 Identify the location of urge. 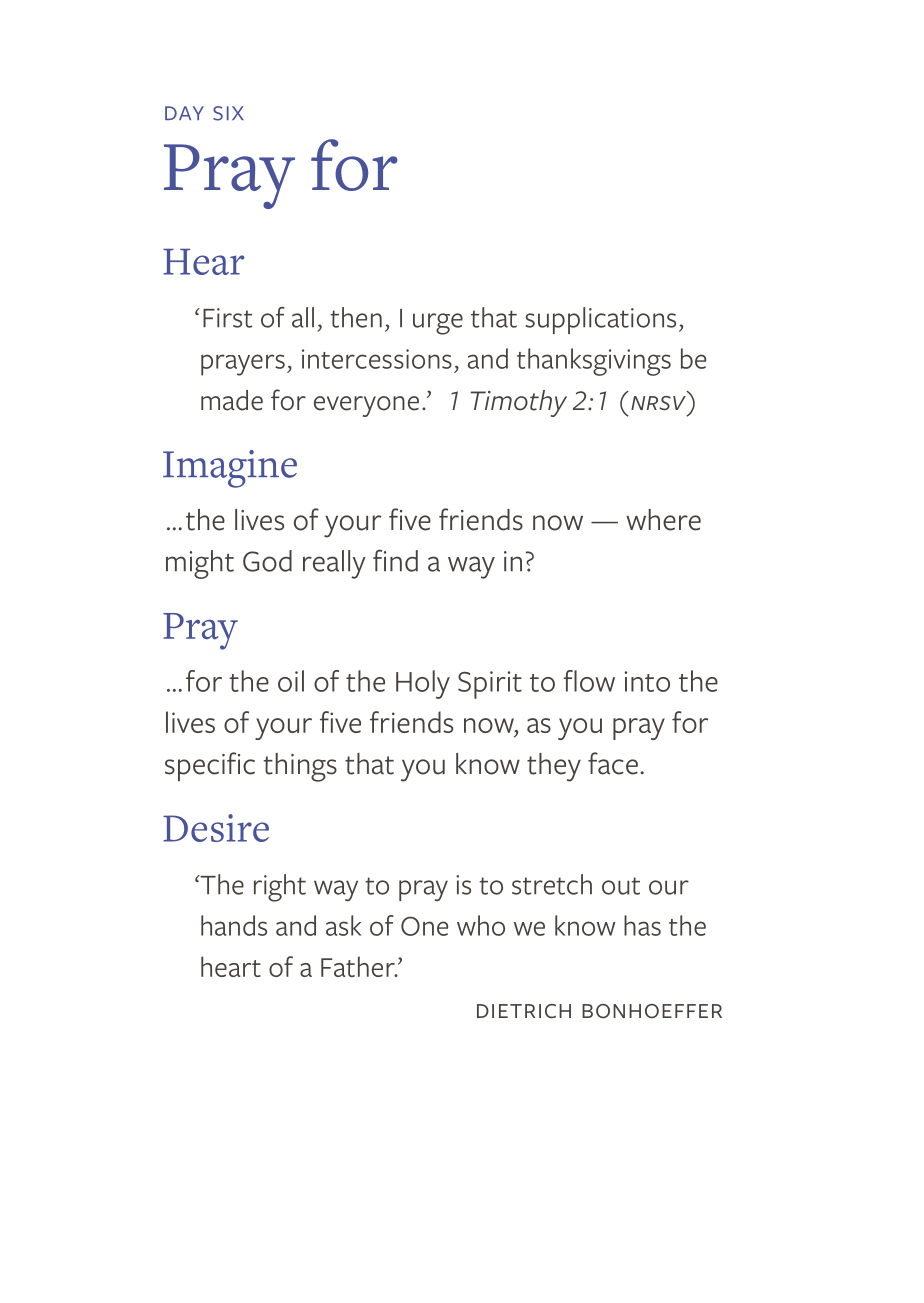
(438, 324).
